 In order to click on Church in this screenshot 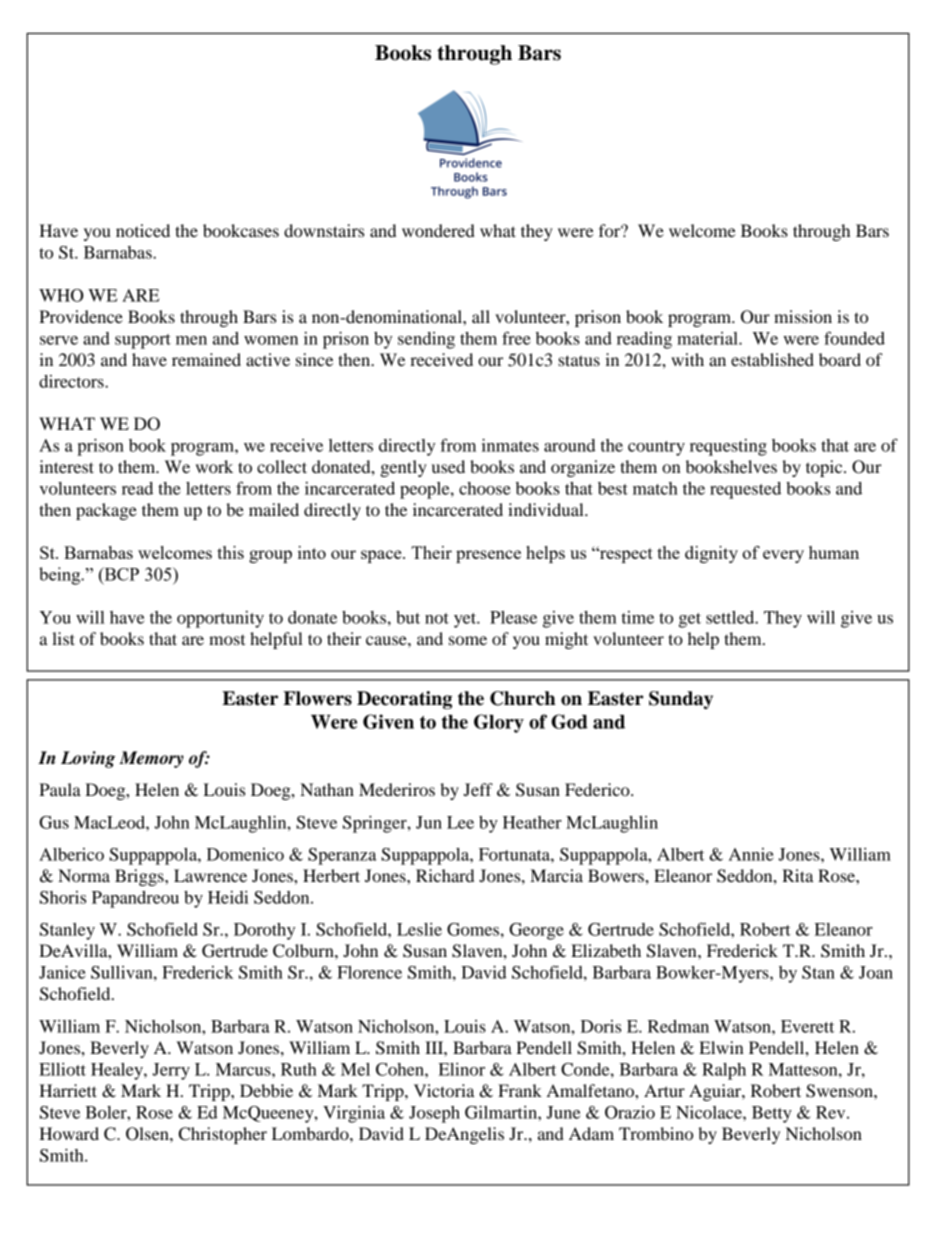, I will do `click(523, 698)`.
